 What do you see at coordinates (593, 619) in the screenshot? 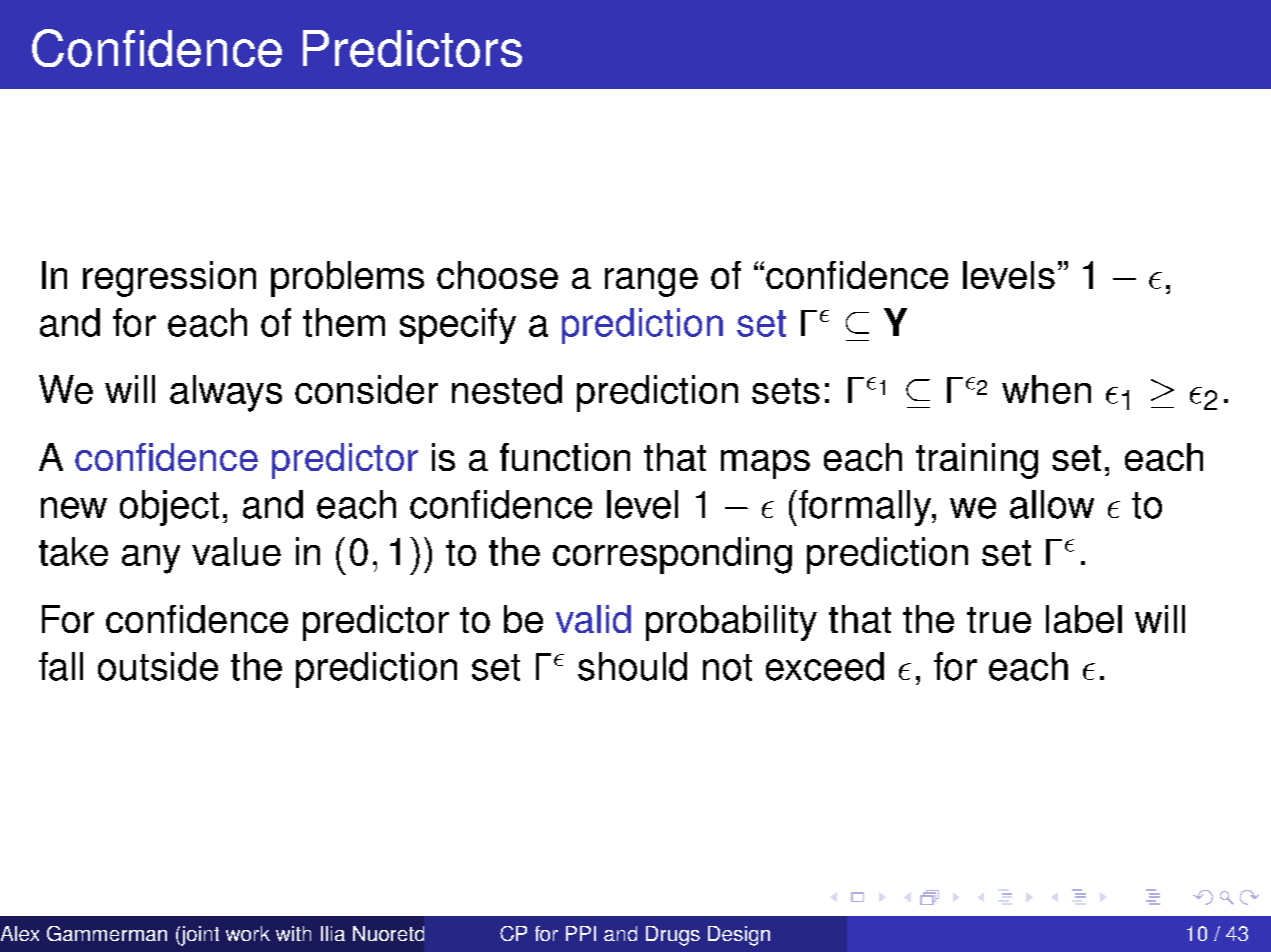
I see `valid` at bounding box center [593, 619].
